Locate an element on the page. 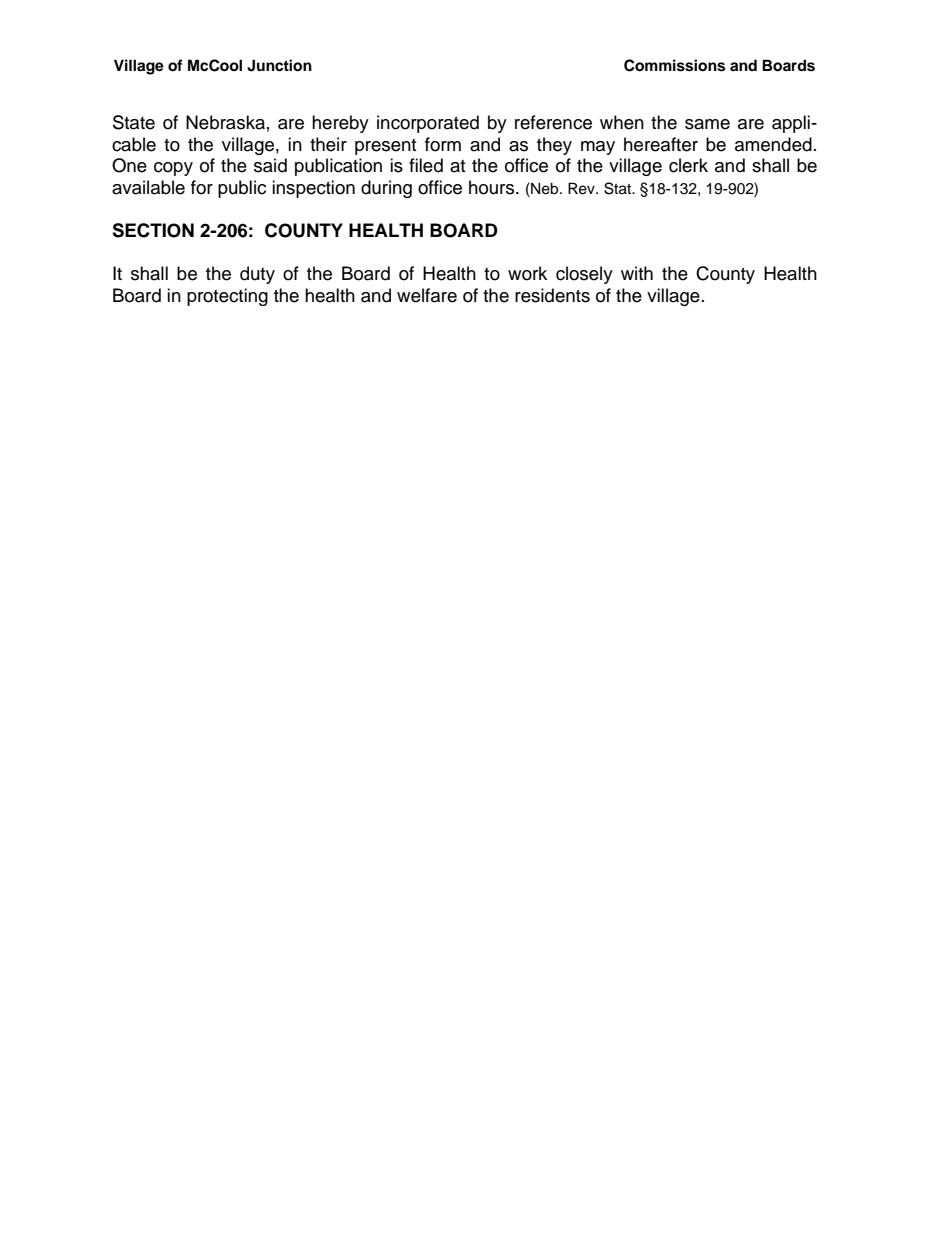 Image resolution: width=952 pixels, height=1233 pixels. Junction is located at coordinates (279, 65).
